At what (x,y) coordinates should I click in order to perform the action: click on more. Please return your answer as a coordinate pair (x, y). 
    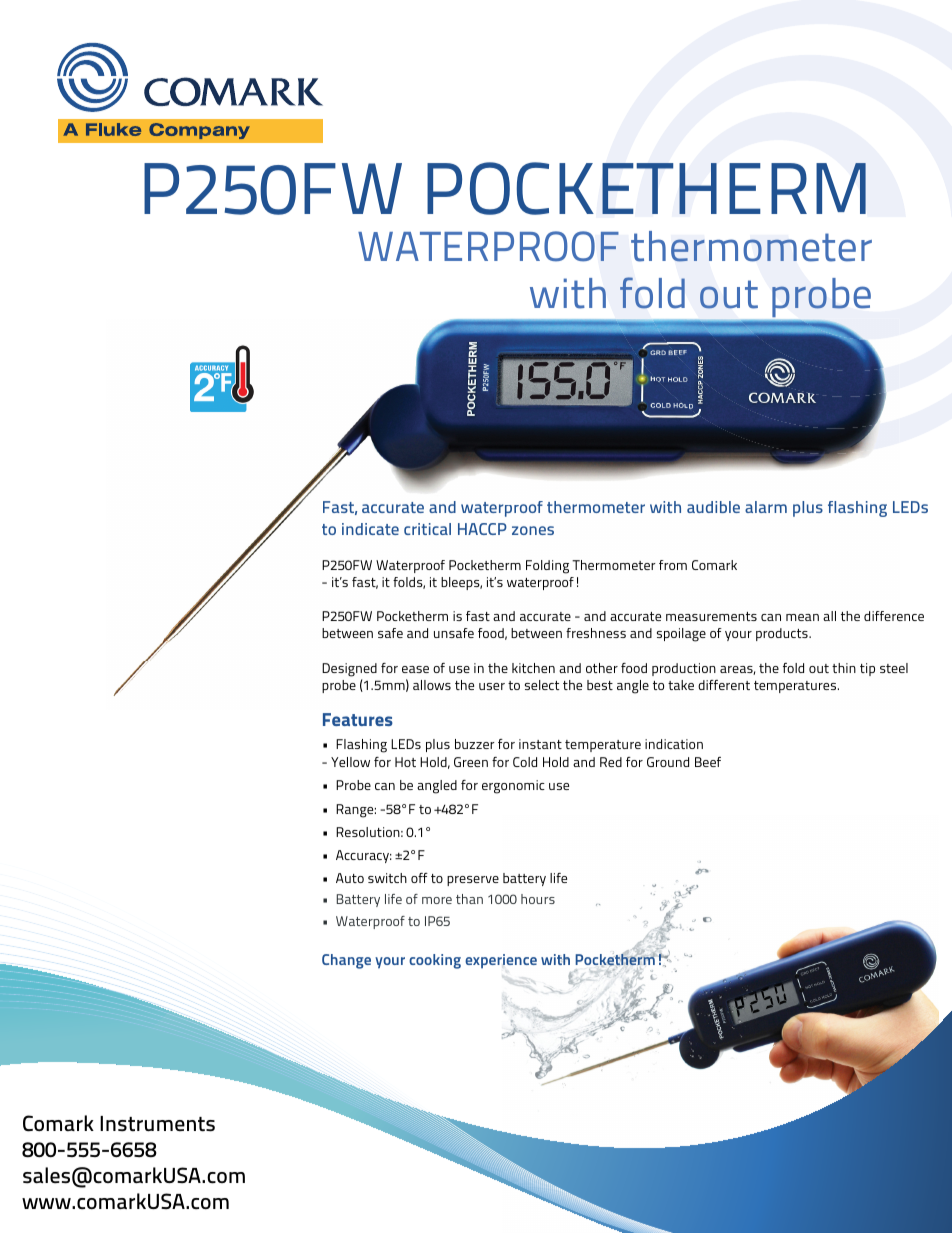
    Looking at the image, I should click on (437, 900).
